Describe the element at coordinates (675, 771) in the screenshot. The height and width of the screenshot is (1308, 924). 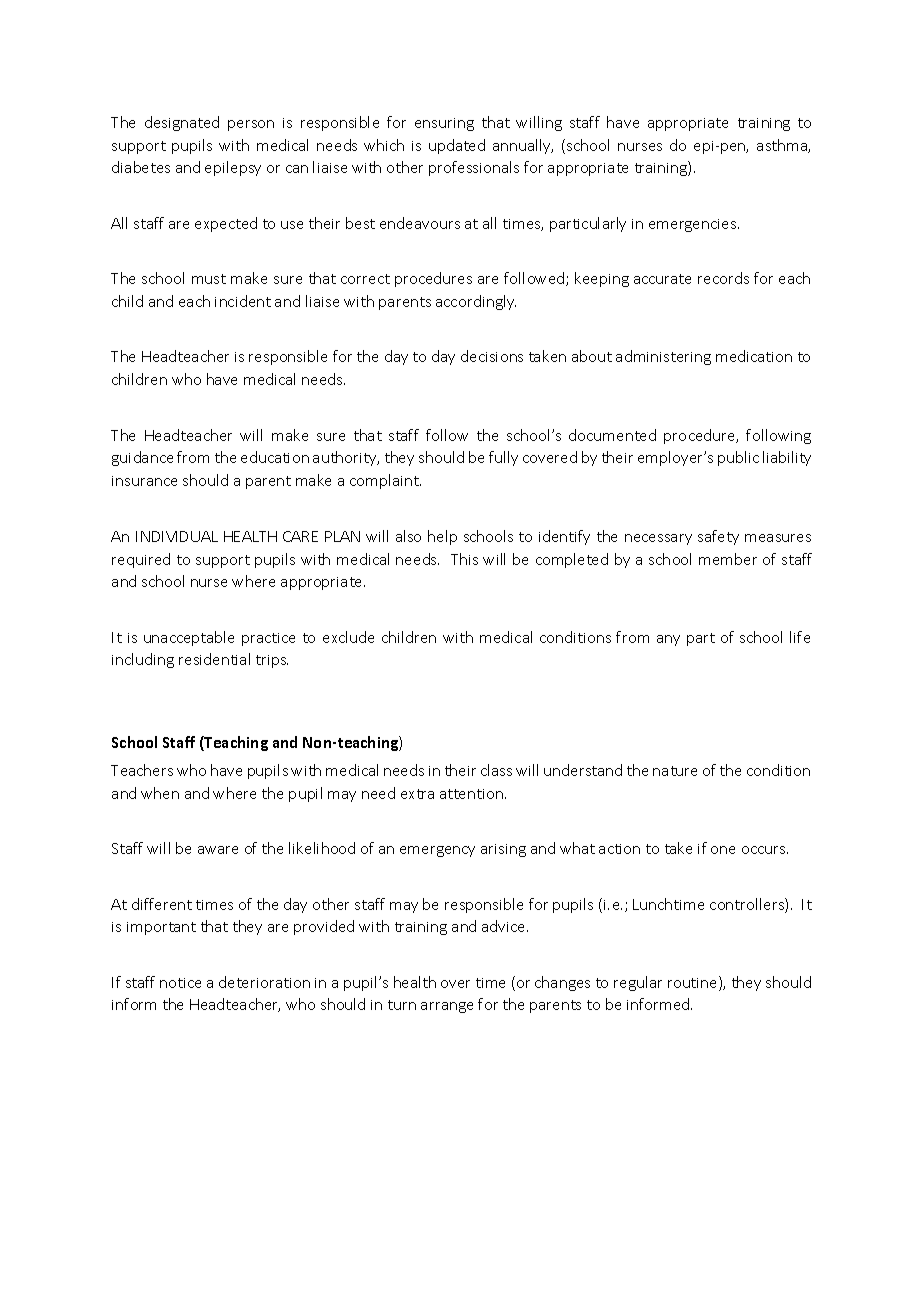
I see `nature` at that location.
